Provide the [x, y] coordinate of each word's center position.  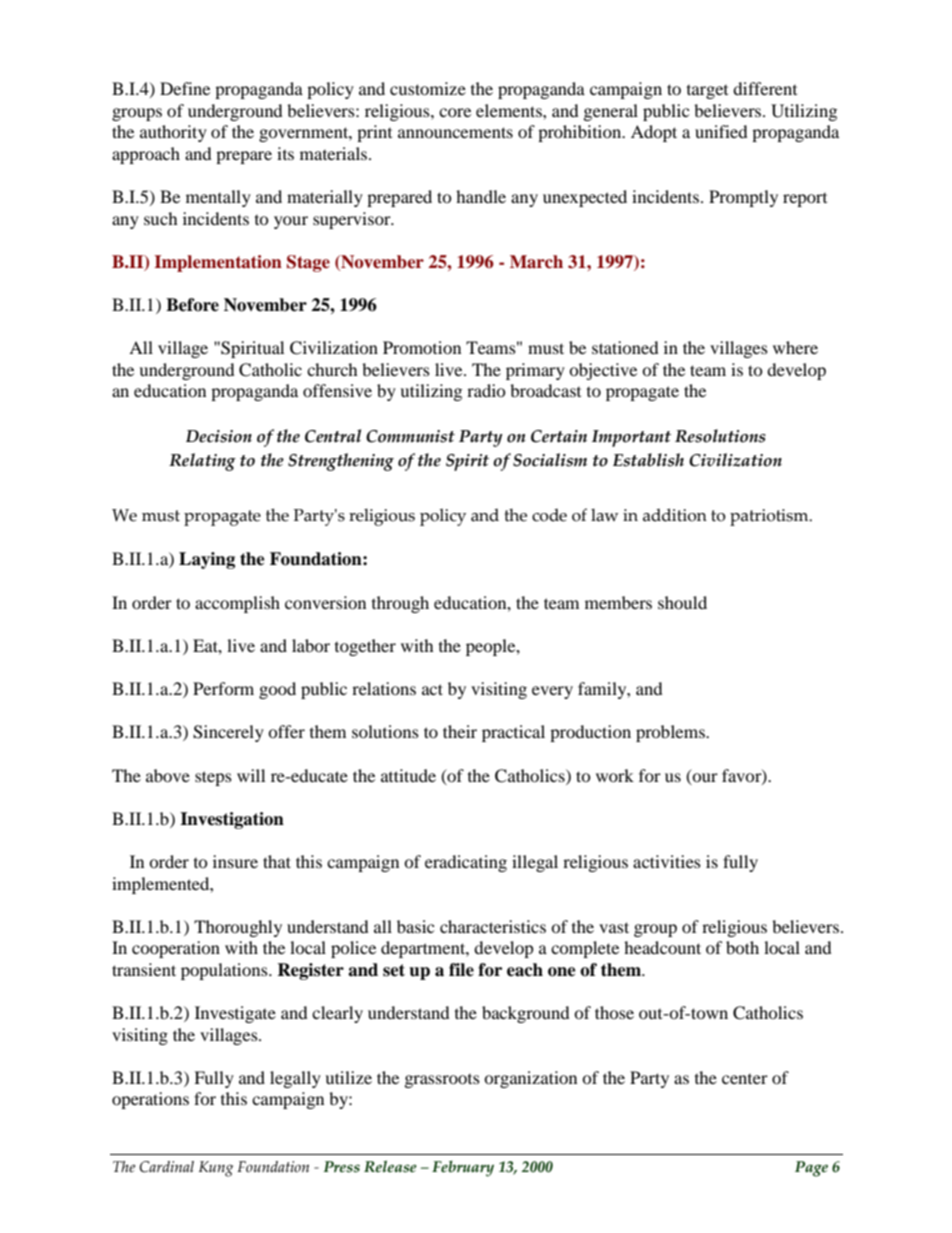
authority [173, 133]
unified [721, 131]
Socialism [550, 460]
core [455, 112]
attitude [408, 775]
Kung [216, 1169]
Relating [202, 462]
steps [213, 778]
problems [671, 733]
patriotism [770, 517]
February [463, 1168]
